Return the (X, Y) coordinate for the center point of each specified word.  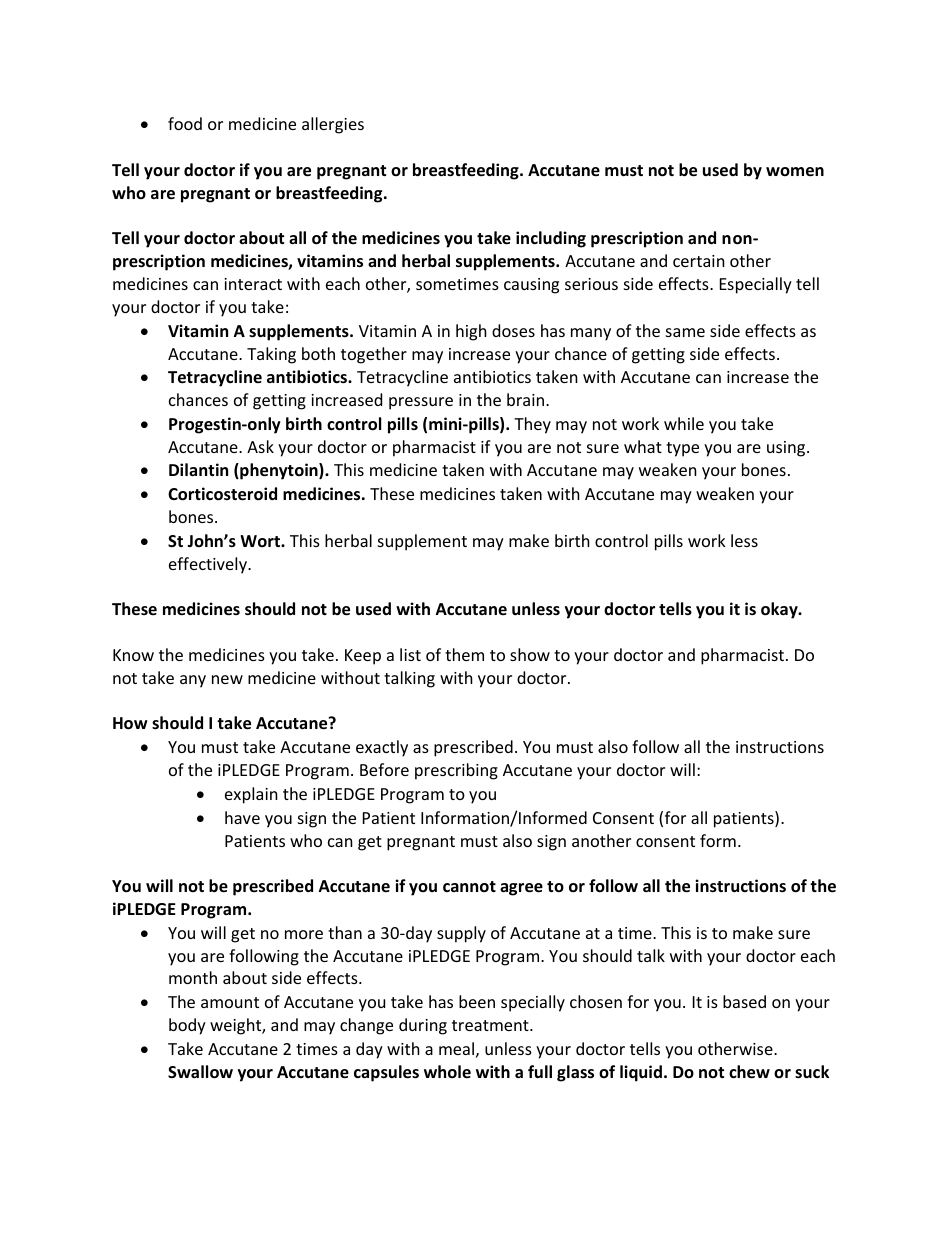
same (685, 332)
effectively (209, 565)
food (185, 123)
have (242, 817)
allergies (333, 125)
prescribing (456, 771)
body (187, 1026)
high (471, 332)
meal (456, 1048)
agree (521, 889)
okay (780, 610)
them (464, 654)
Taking (271, 355)
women (795, 172)
